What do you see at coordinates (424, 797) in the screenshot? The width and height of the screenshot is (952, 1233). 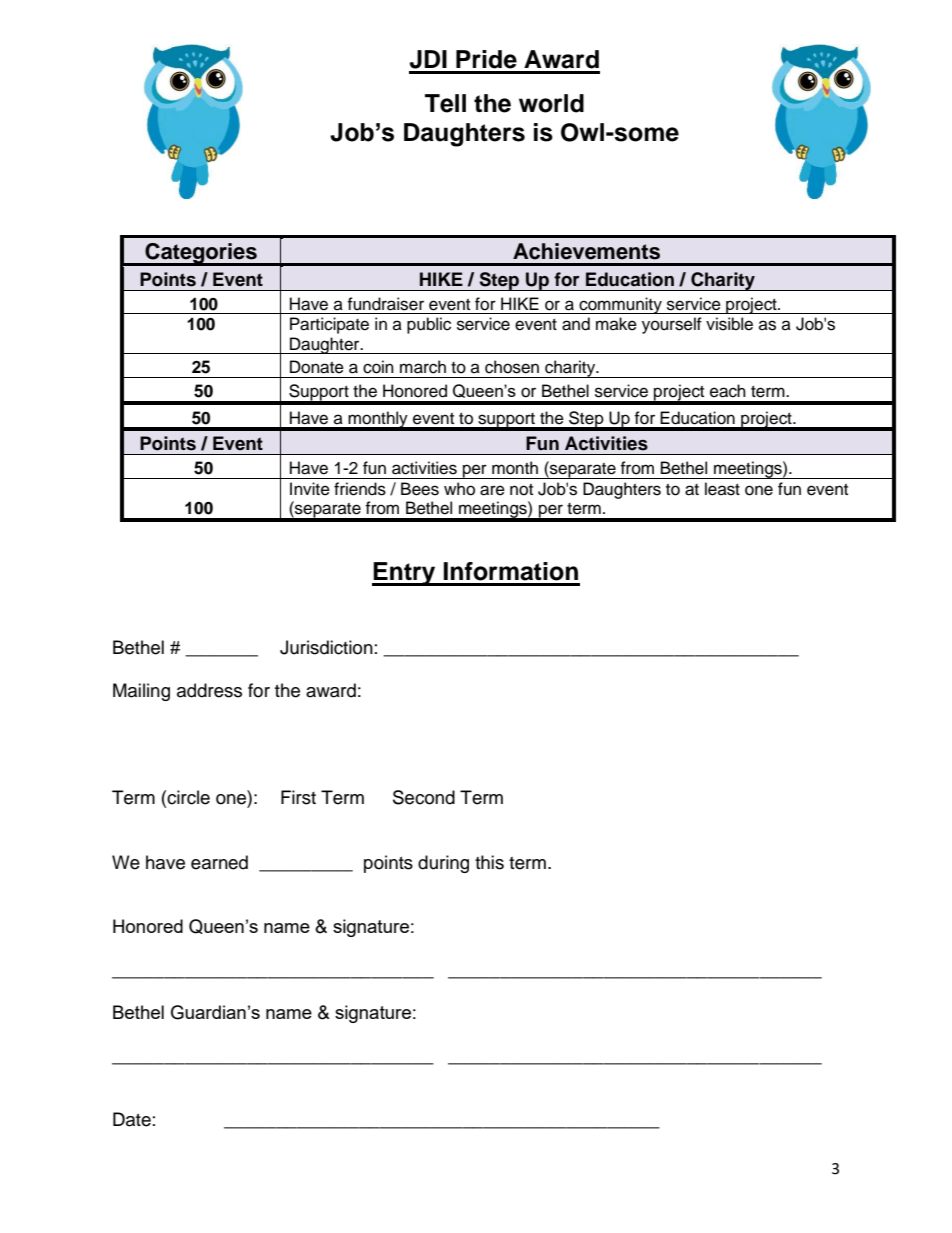 I see `Second` at bounding box center [424, 797].
